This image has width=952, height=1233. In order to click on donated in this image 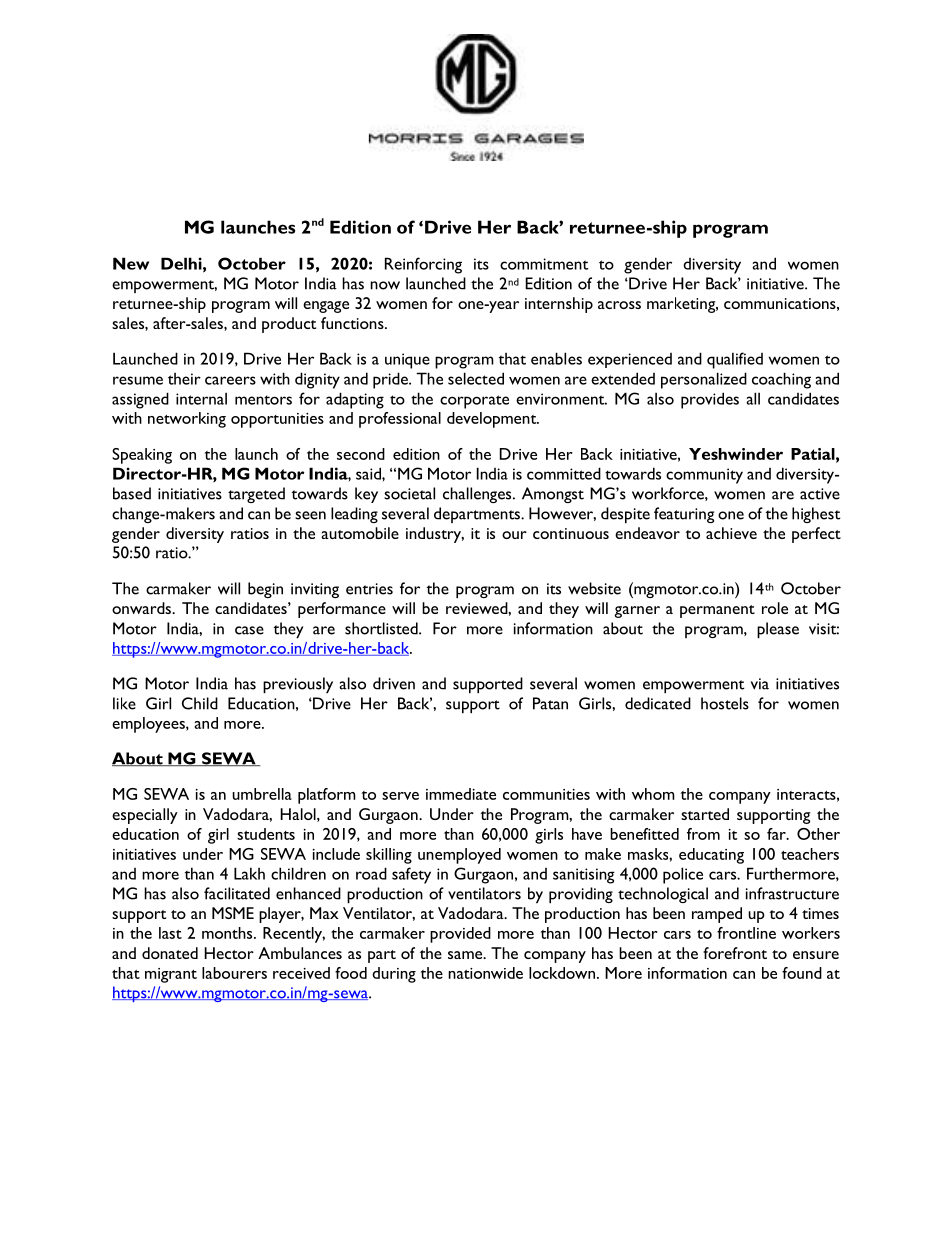, I will do `click(170, 953)`.
